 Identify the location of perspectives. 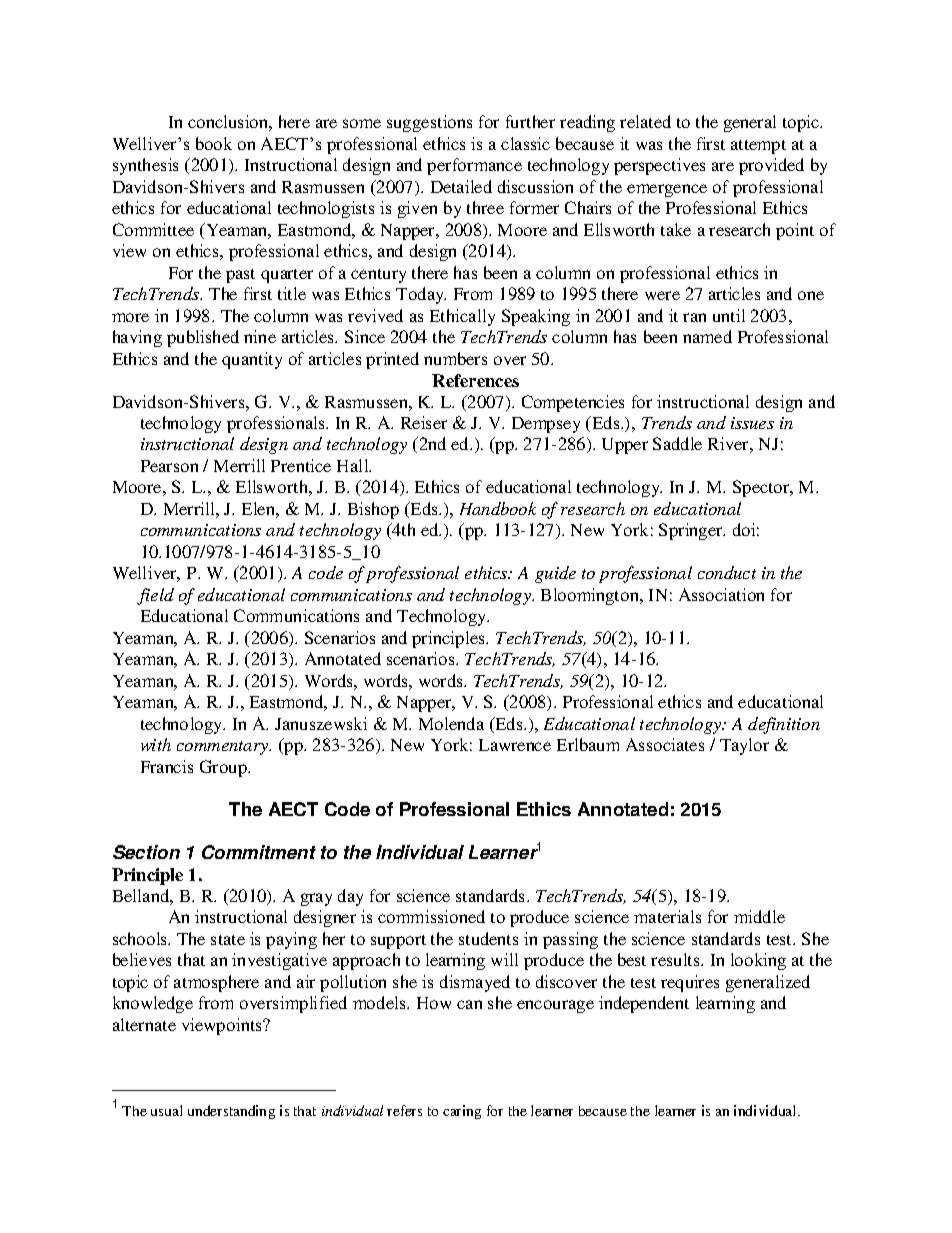
(659, 166).
